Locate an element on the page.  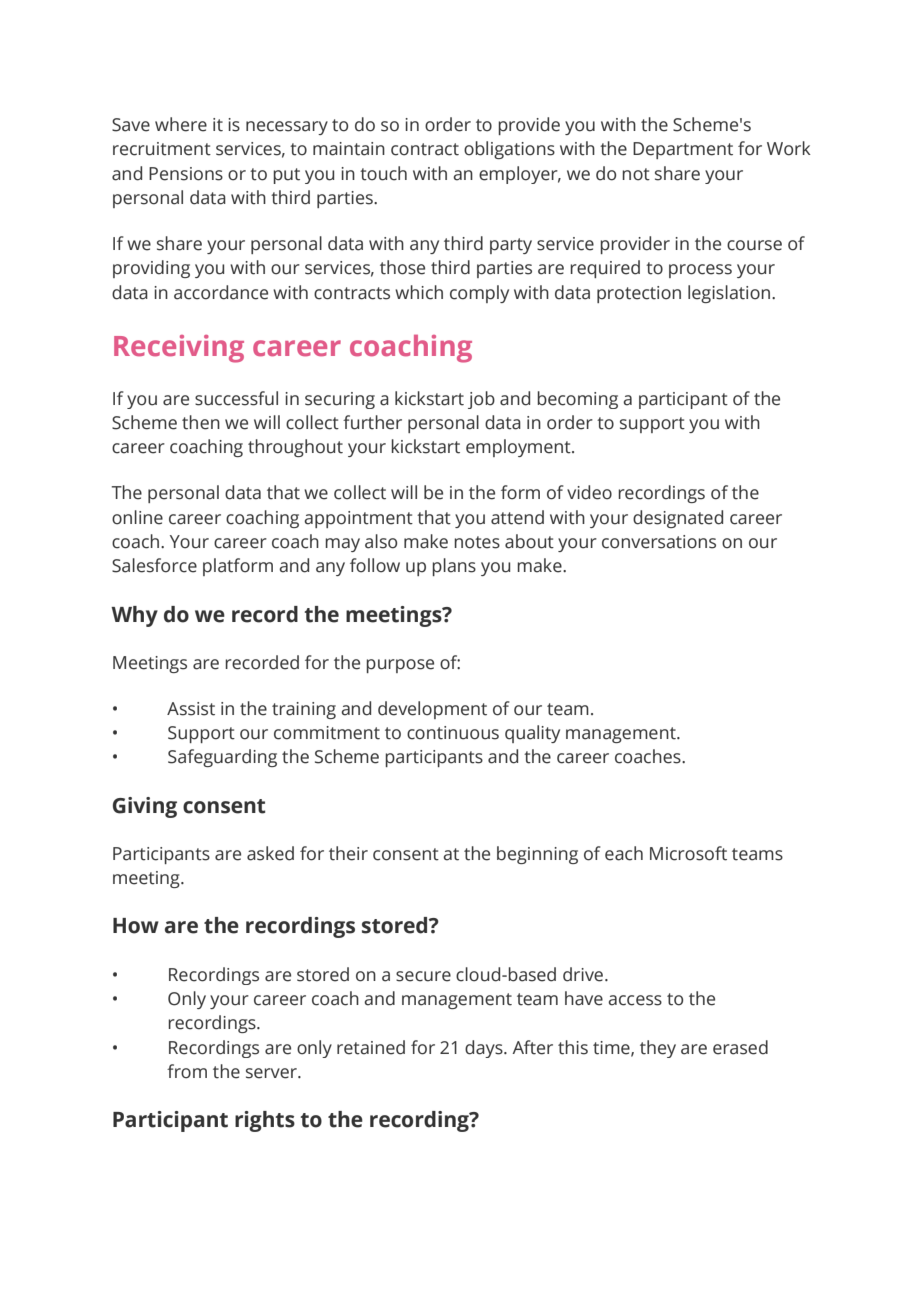
Pensions is located at coordinates (186, 174).
